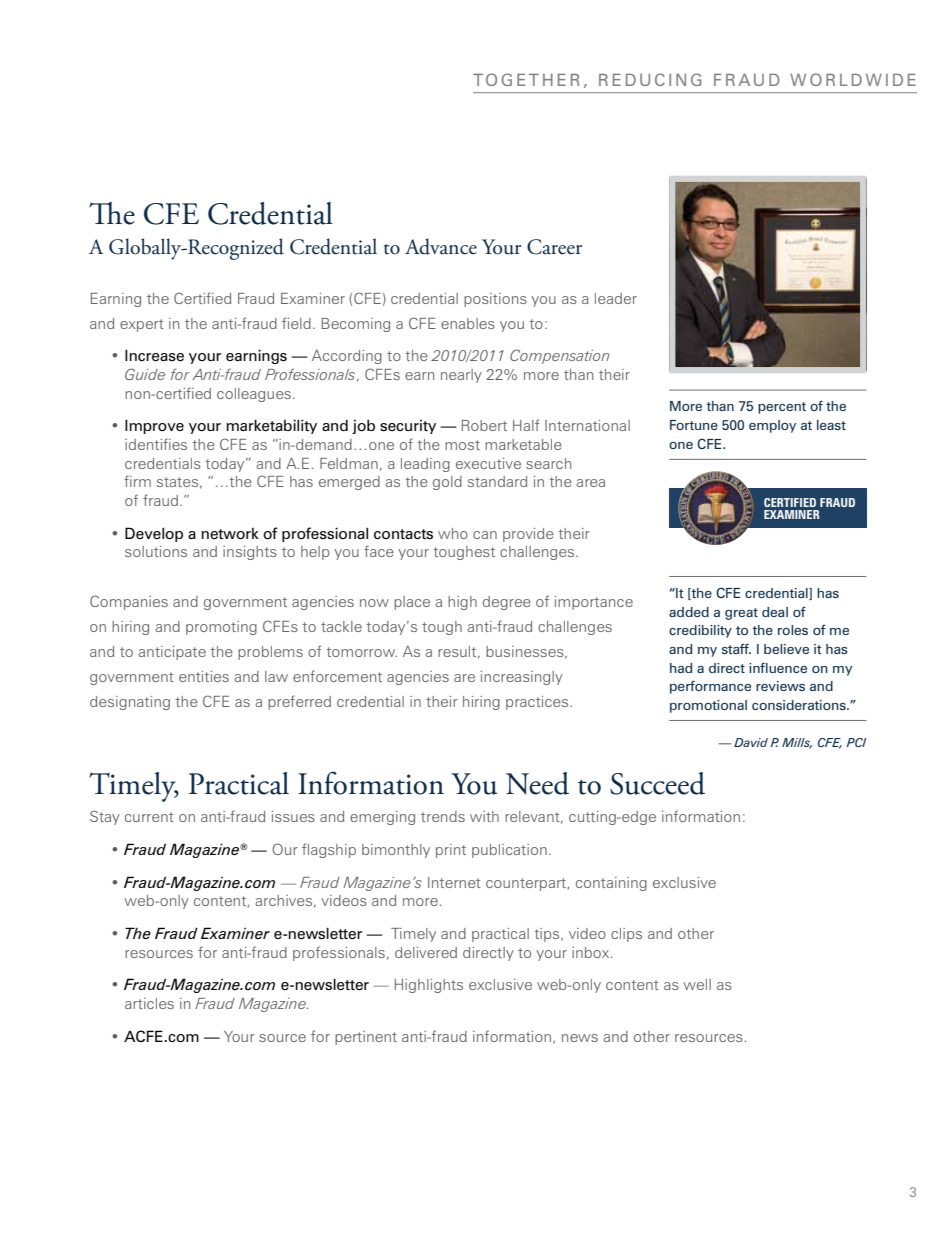 The height and width of the screenshot is (1233, 952). Describe the element at coordinates (538, 703) in the screenshot. I see `practices` at that location.
